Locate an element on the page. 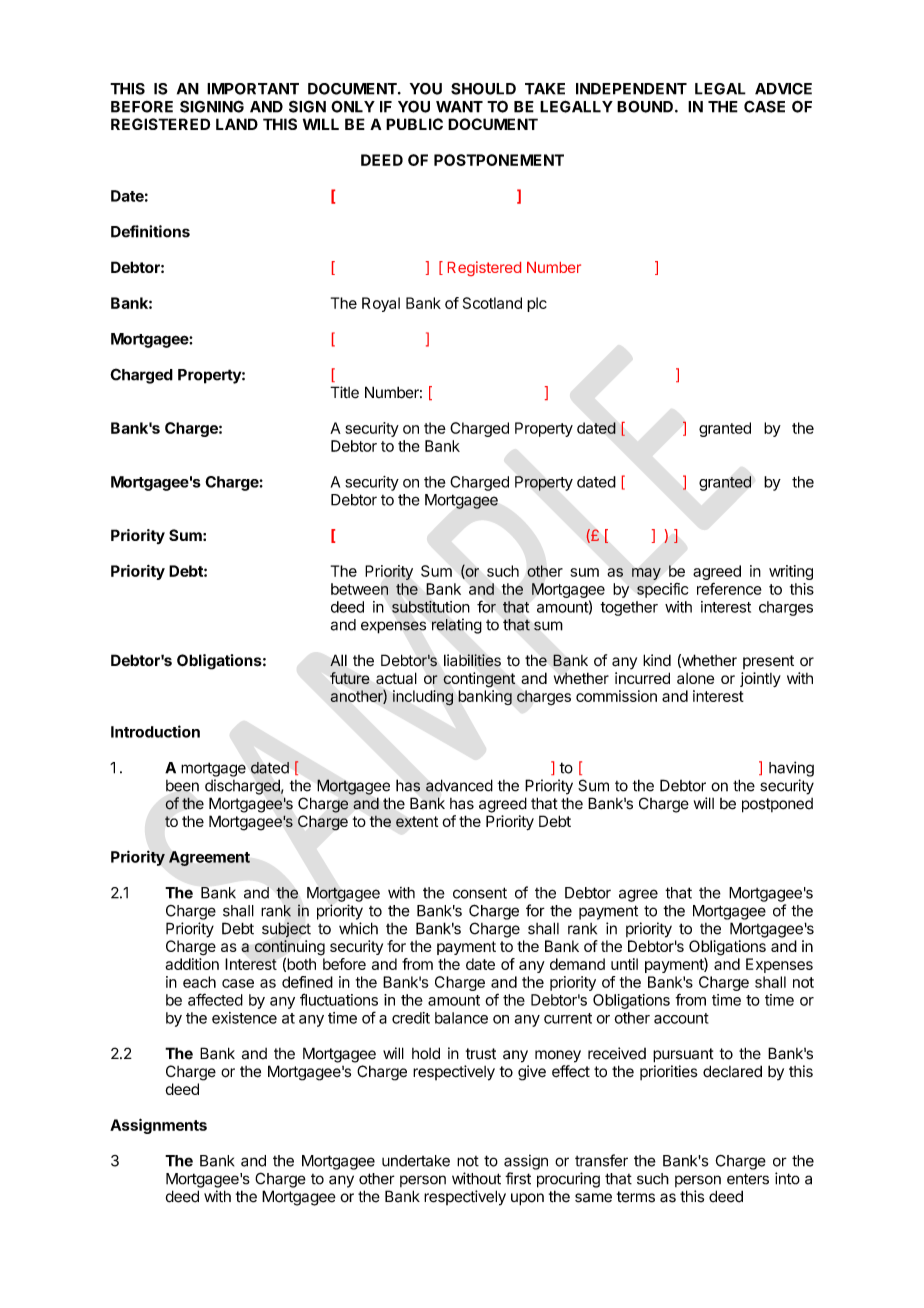 This document has width=924, height=1308. substitution is located at coordinates (431, 607).
